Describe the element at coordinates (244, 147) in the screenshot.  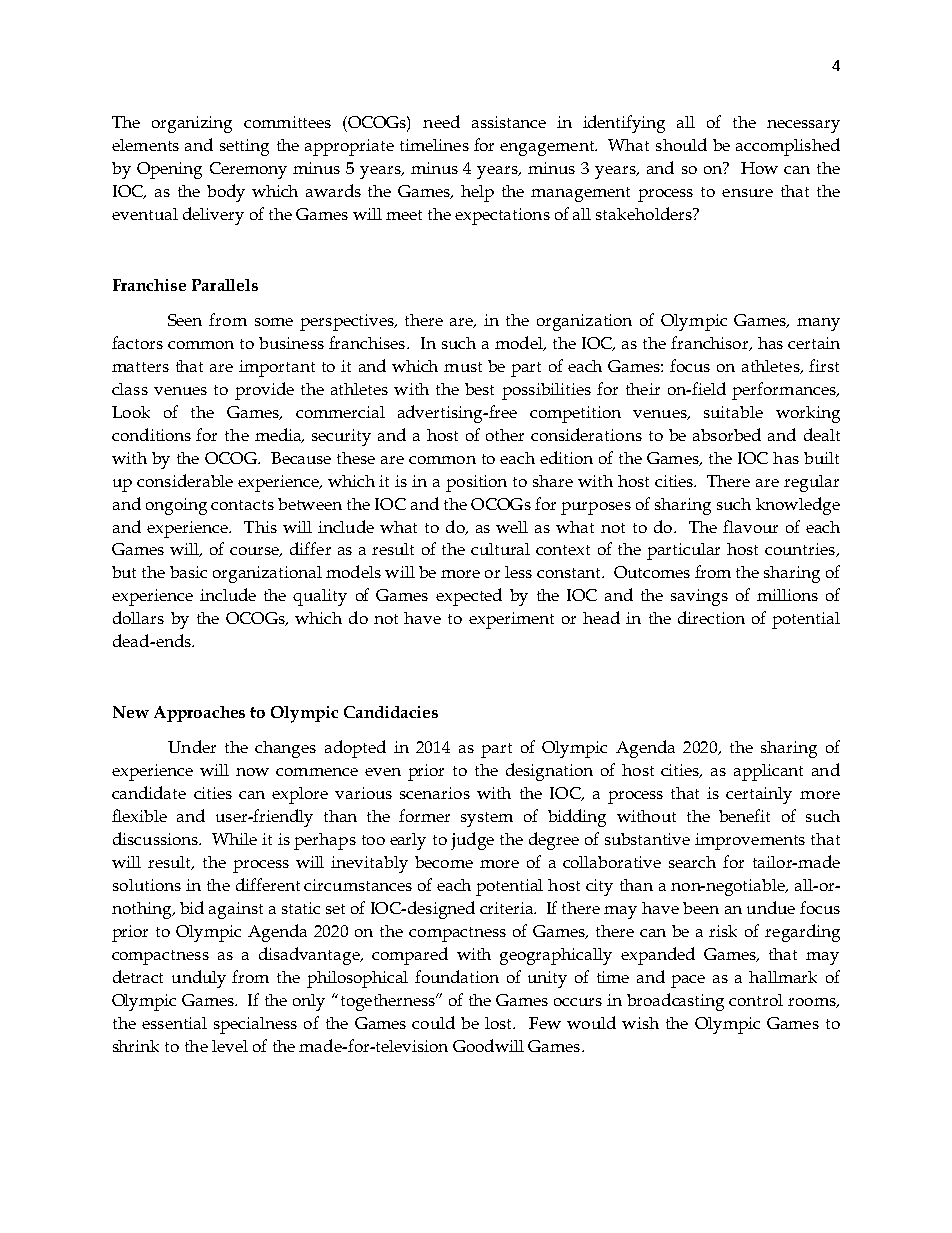
I see `setting` at that location.
